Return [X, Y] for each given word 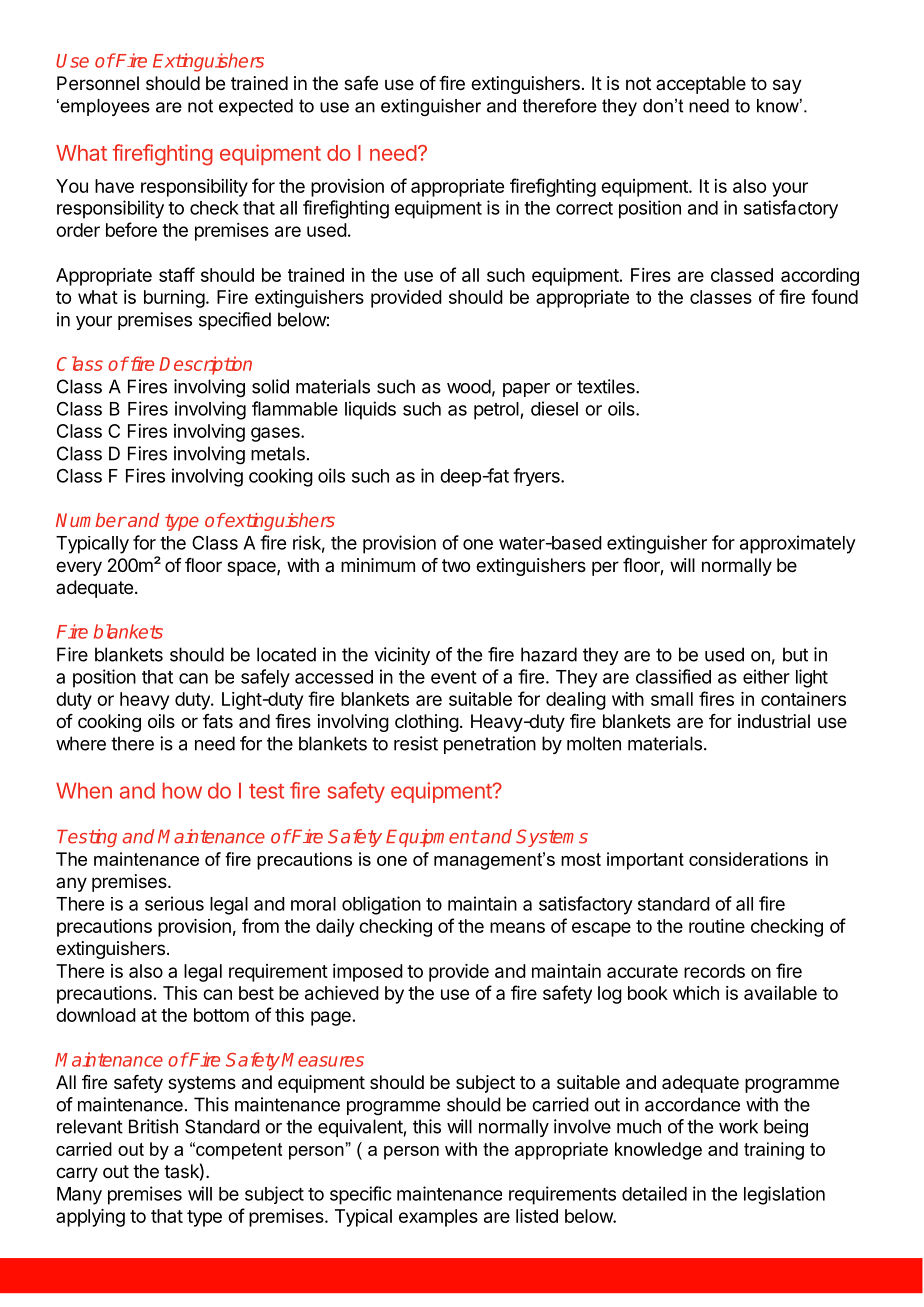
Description [205, 365]
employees [104, 107]
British [153, 1126]
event [454, 677]
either [766, 676]
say [787, 86]
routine [717, 926]
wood [469, 386]
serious [174, 903]
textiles [607, 386]
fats [218, 721]
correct [584, 208]
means [517, 927]
